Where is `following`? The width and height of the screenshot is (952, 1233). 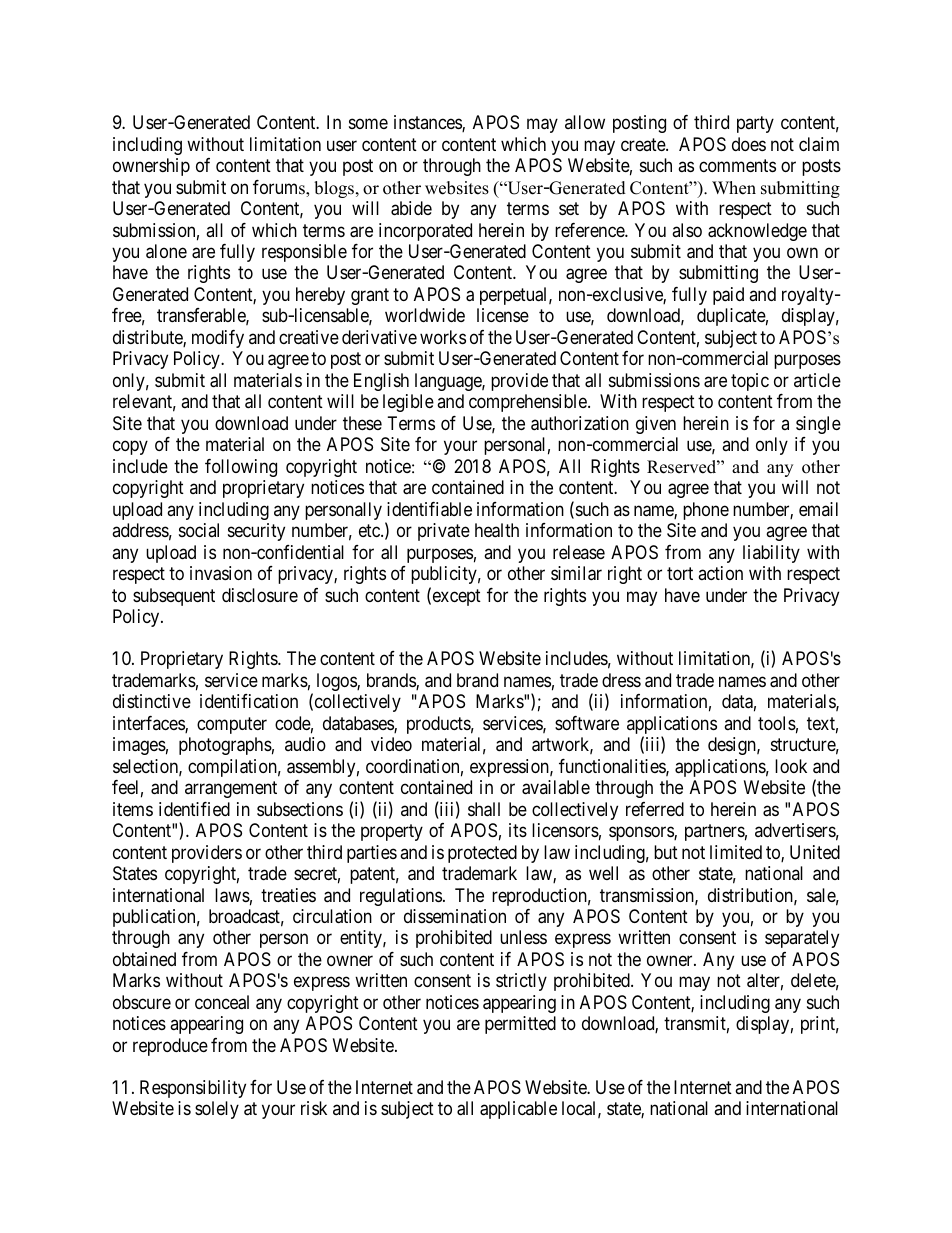 following is located at coordinates (241, 468).
